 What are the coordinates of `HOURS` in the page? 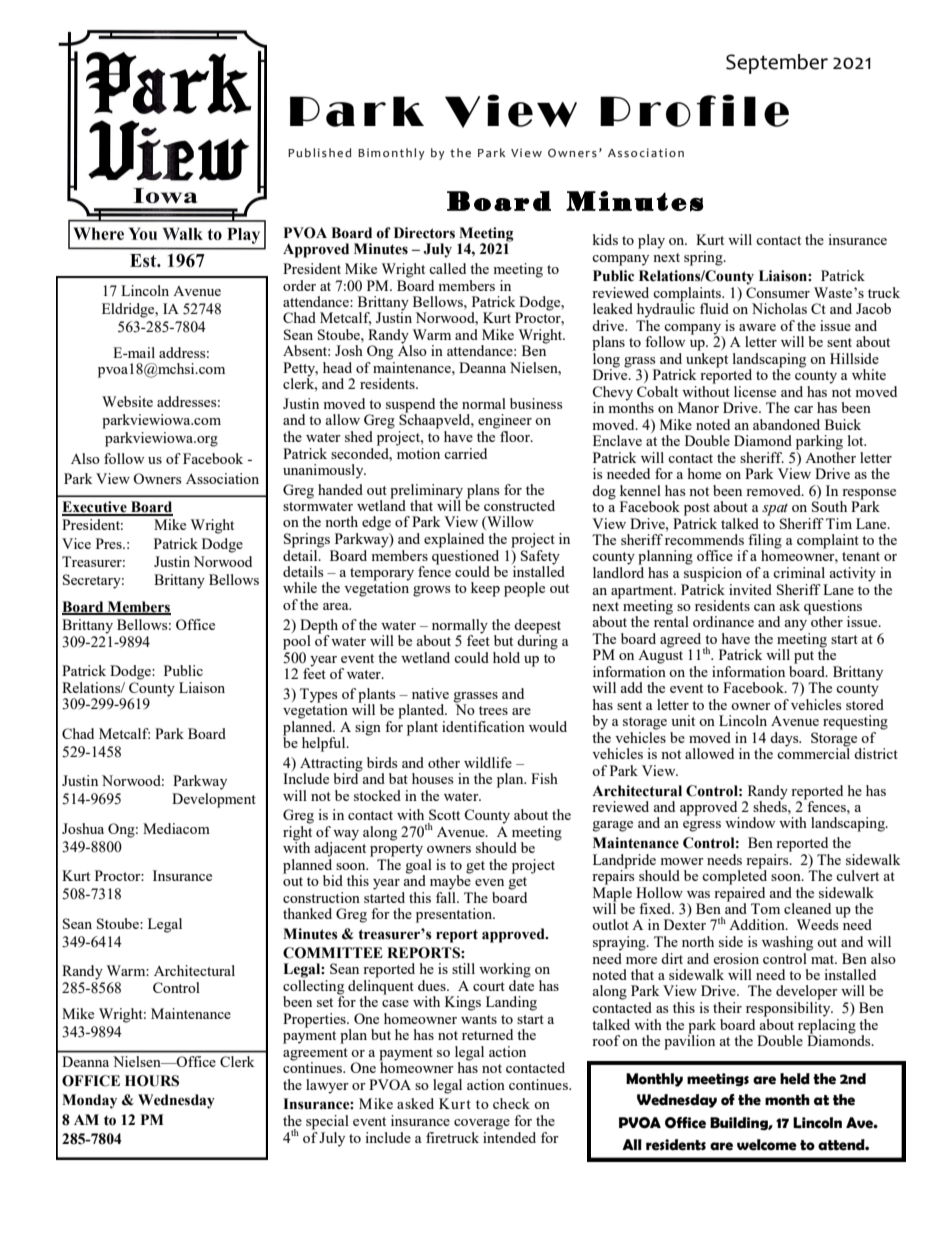 It's located at (152, 1081).
